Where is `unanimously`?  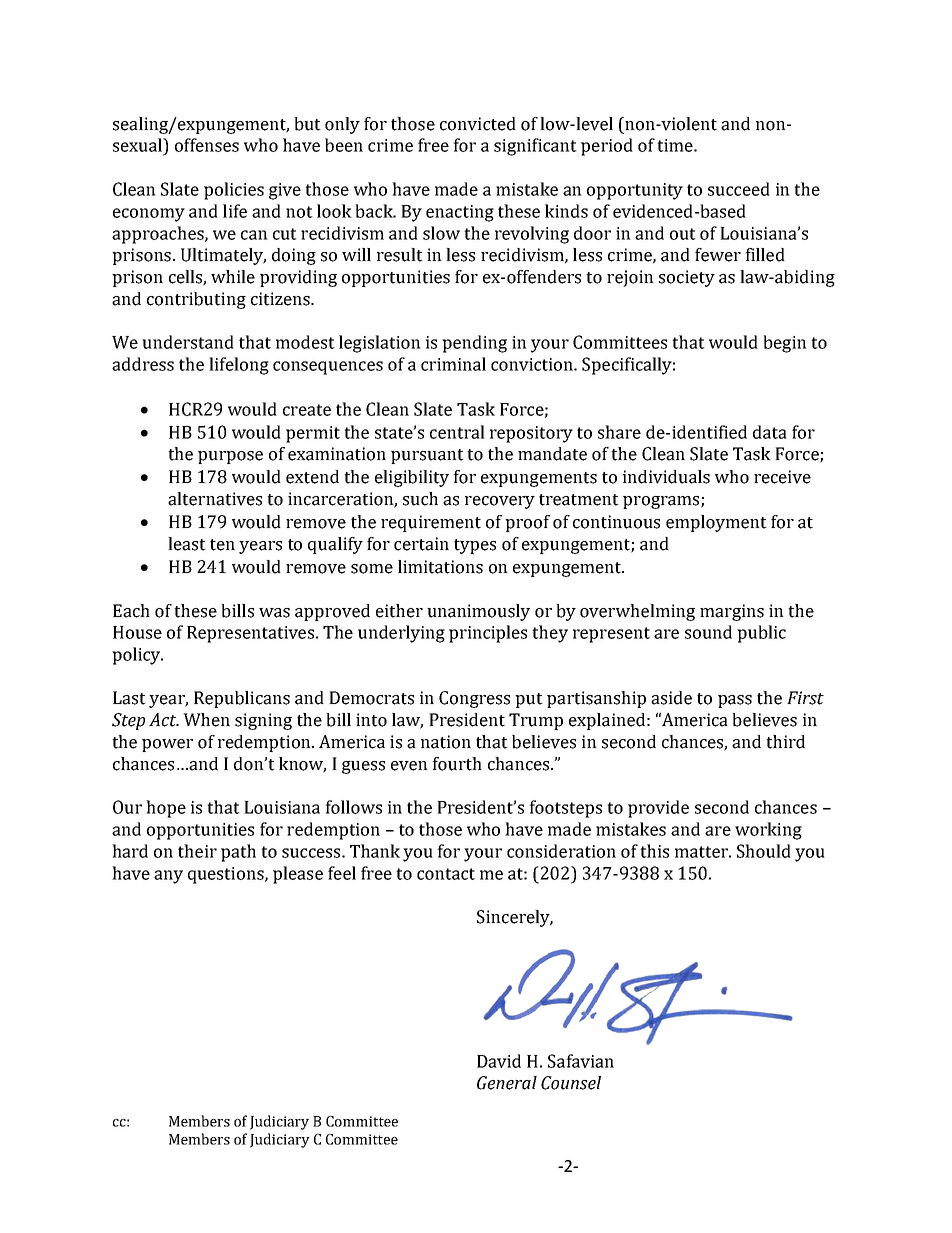
unanimously is located at coordinates (478, 612).
